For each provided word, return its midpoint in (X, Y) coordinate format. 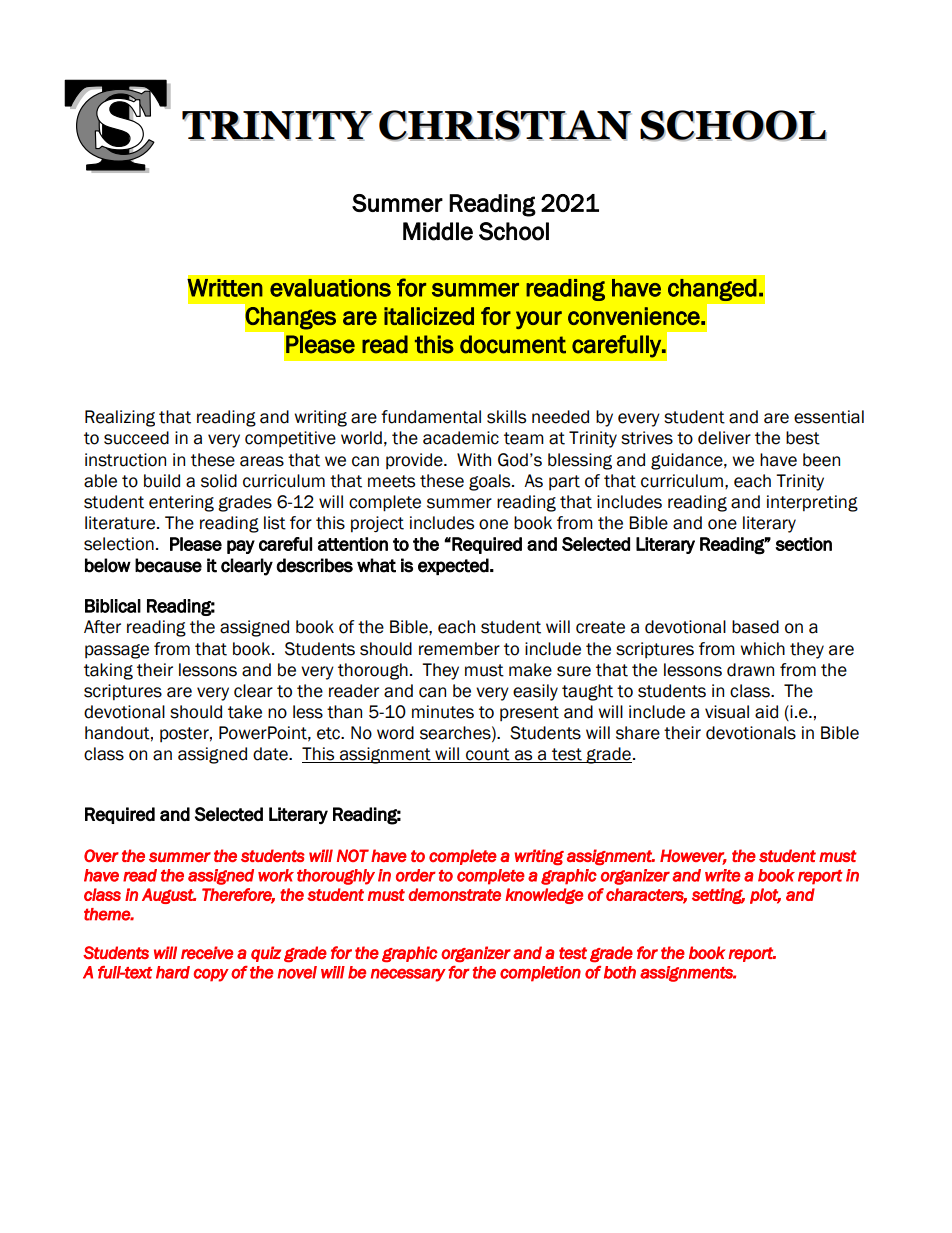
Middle (438, 231)
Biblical (113, 606)
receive (207, 953)
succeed (136, 438)
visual (727, 712)
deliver (724, 438)
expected (453, 566)
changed (712, 290)
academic (461, 438)
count (488, 755)
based (755, 627)
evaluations (330, 288)
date (271, 754)
